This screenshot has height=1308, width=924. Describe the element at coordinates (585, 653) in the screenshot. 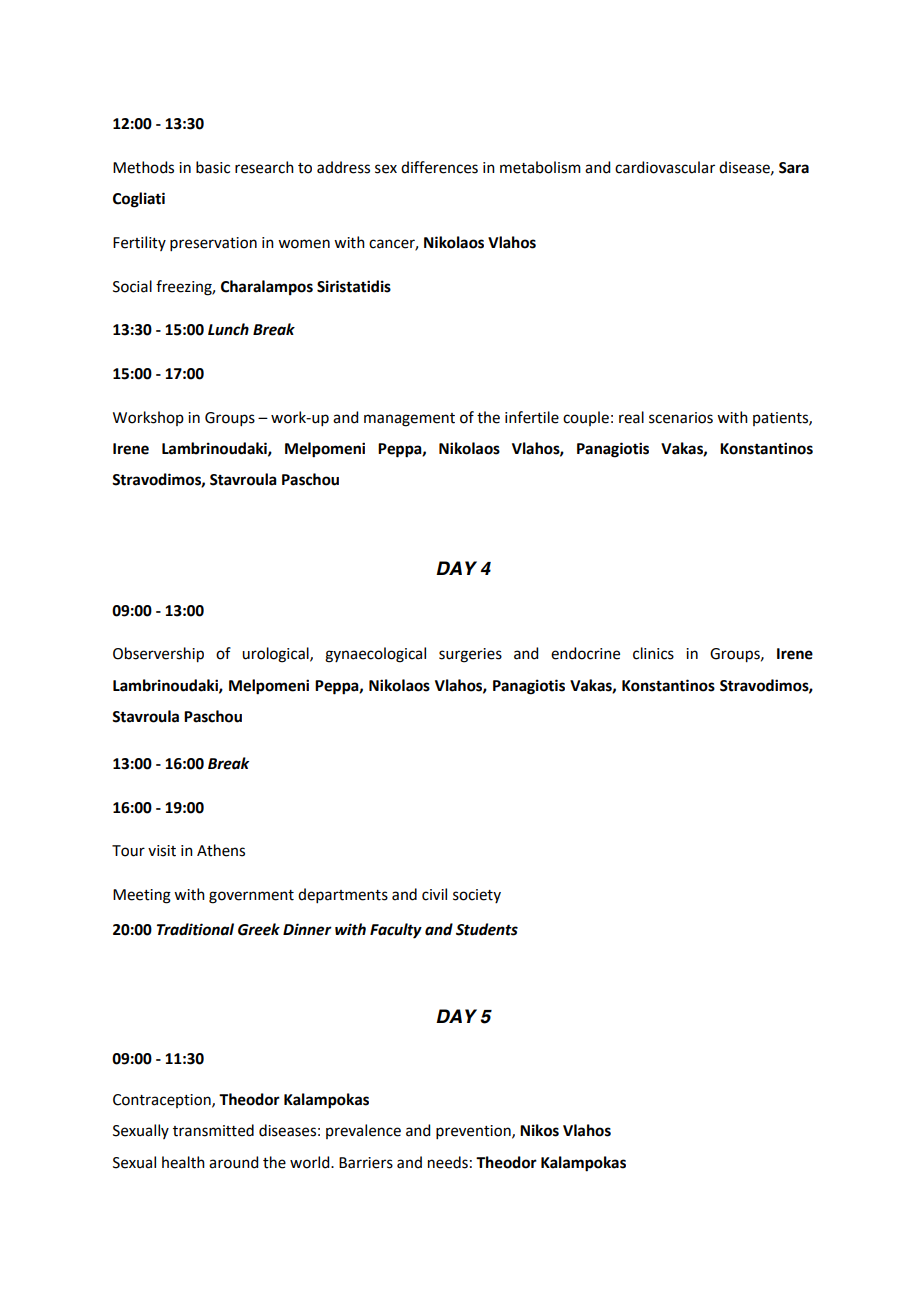

I see `endocrine` at that location.
